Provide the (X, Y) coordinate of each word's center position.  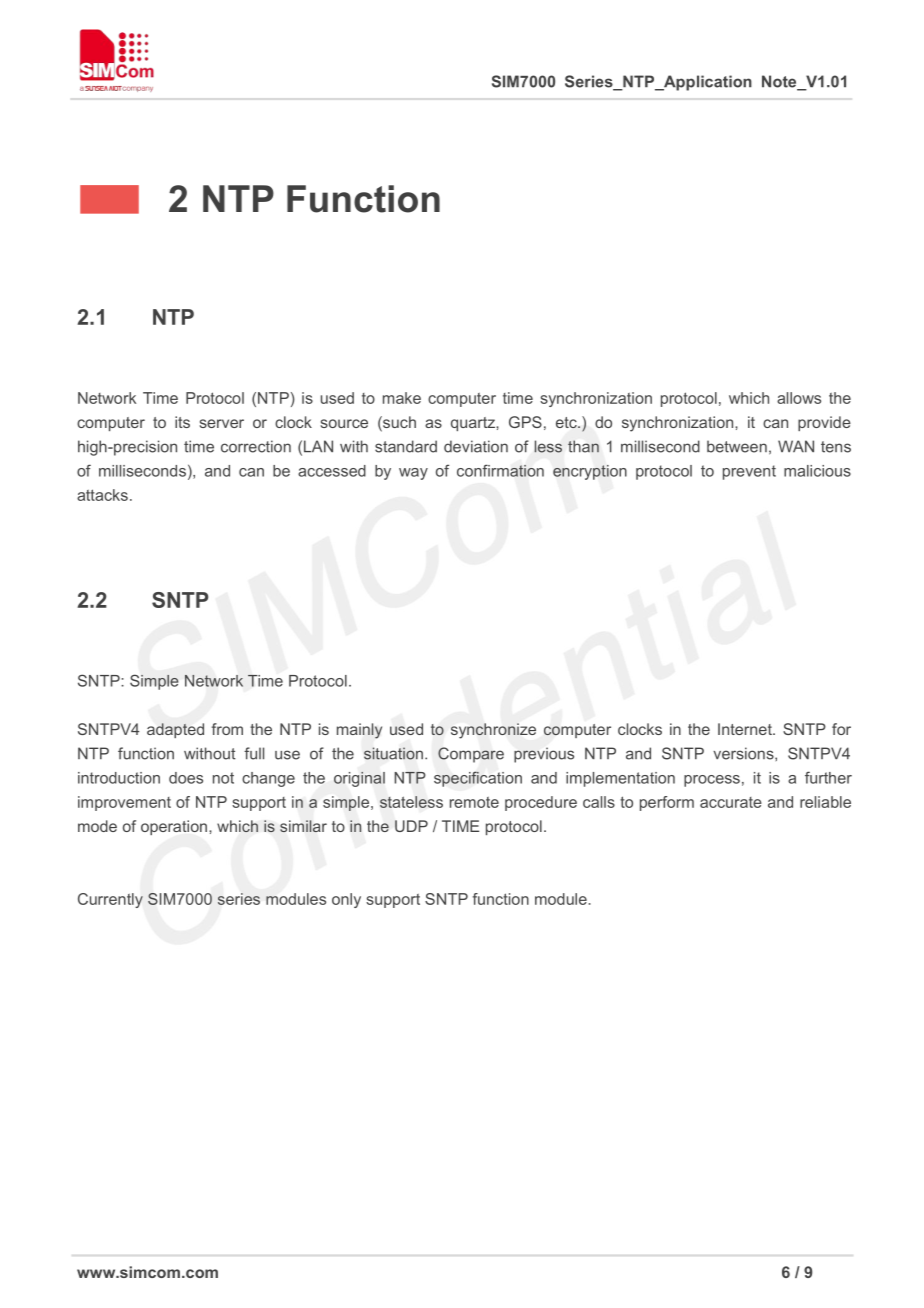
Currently (110, 900)
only (346, 900)
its (182, 422)
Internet (746, 729)
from (227, 729)
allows (799, 398)
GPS (525, 422)
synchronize (493, 731)
